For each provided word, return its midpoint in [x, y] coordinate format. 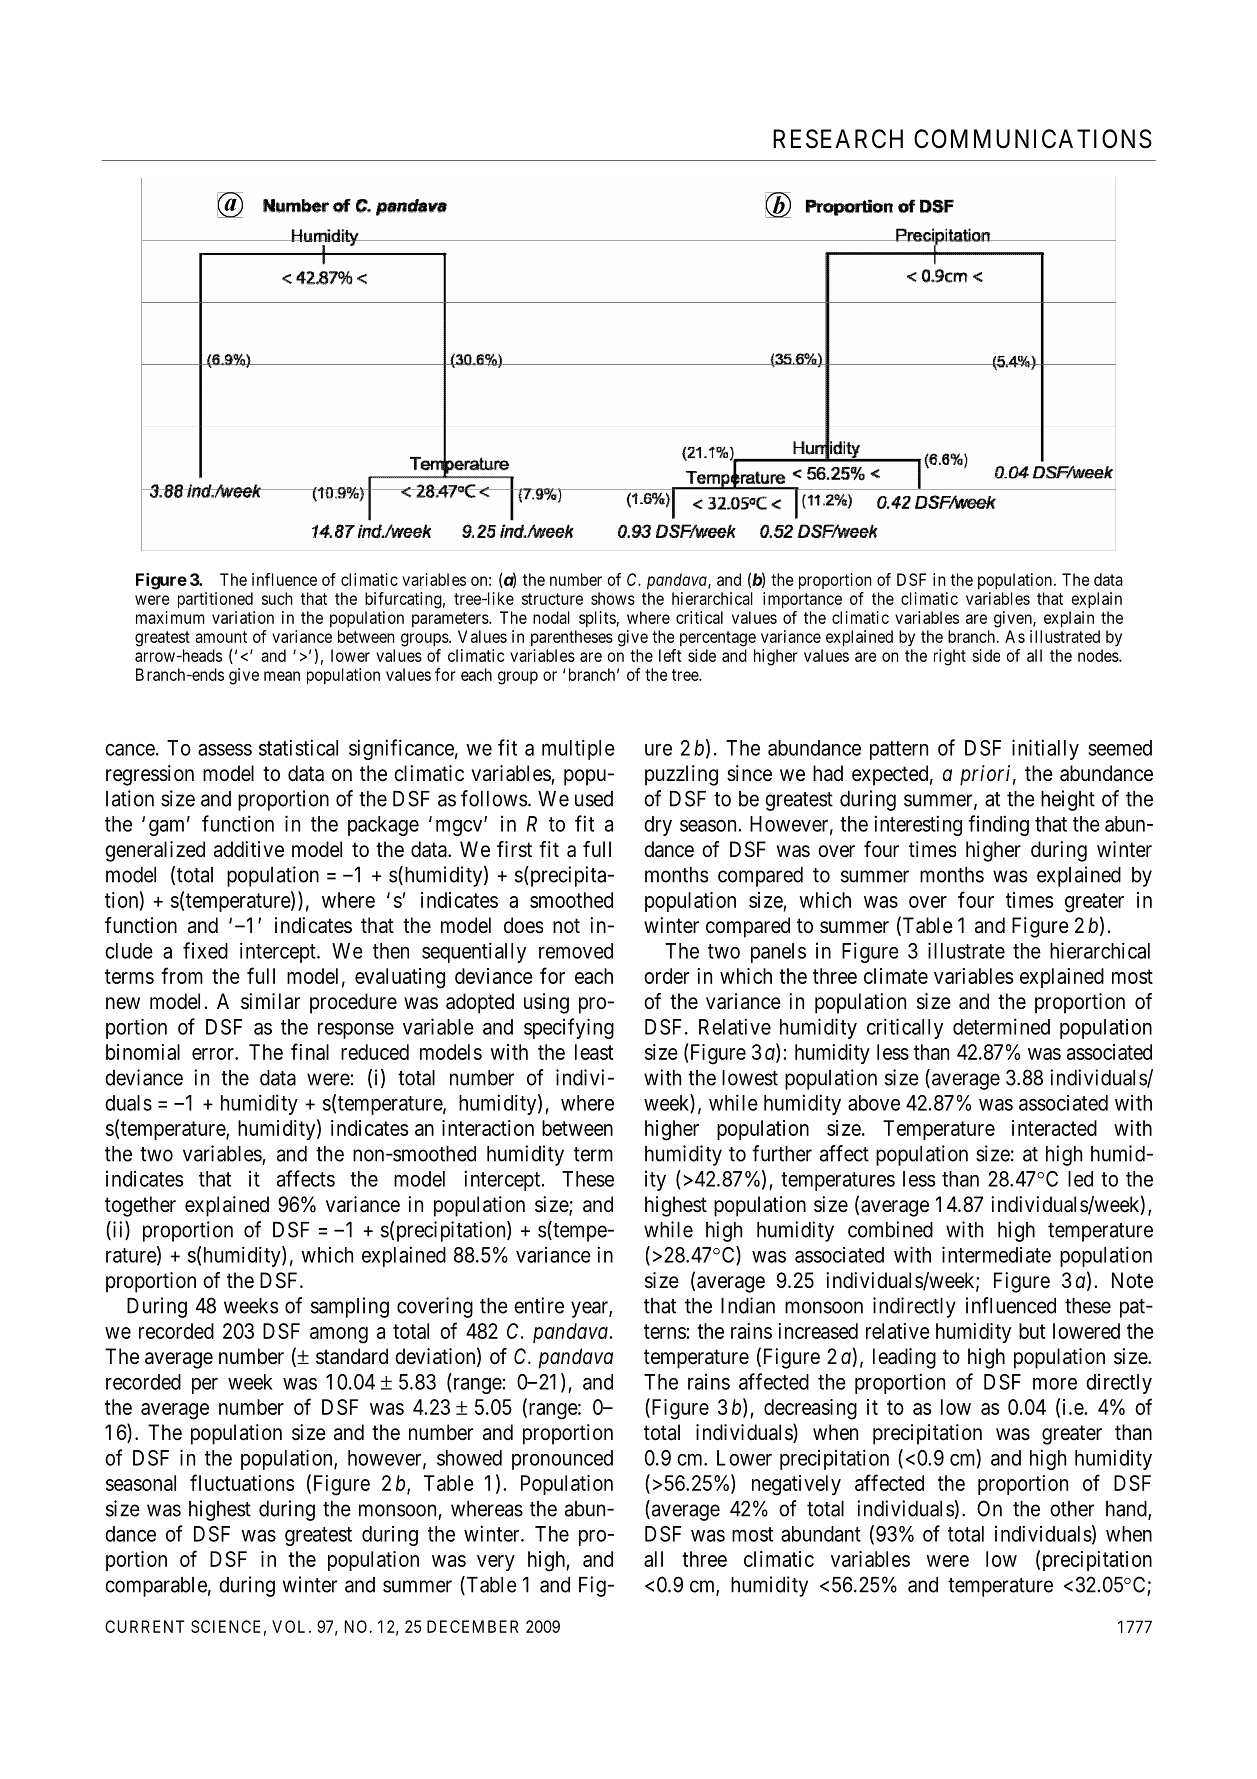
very [496, 1563]
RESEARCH [838, 139]
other [1072, 1509]
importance [802, 600]
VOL [291, 1626]
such [277, 598]
